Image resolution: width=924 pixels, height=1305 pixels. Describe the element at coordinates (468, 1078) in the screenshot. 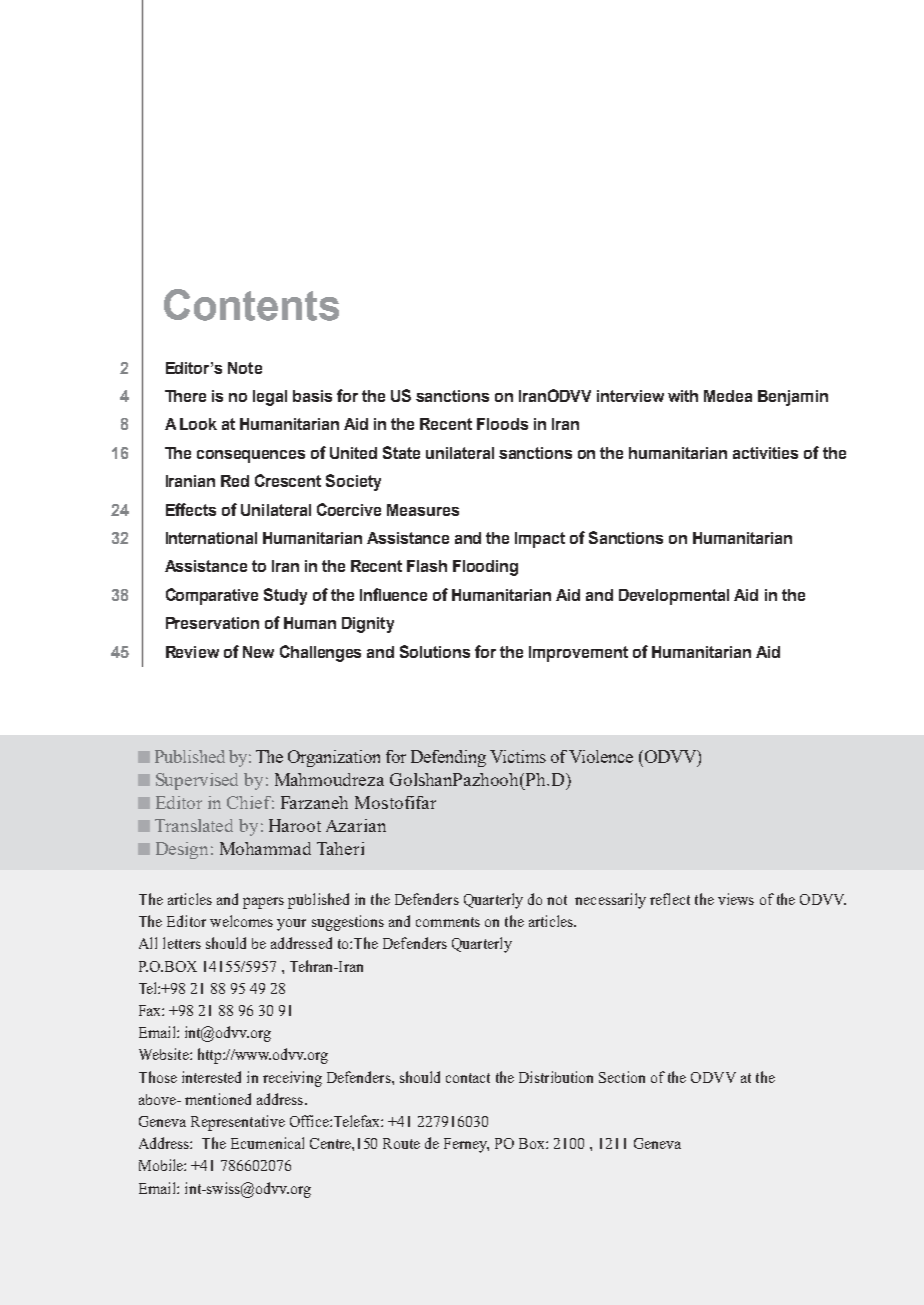

I see `contact` at that location.
